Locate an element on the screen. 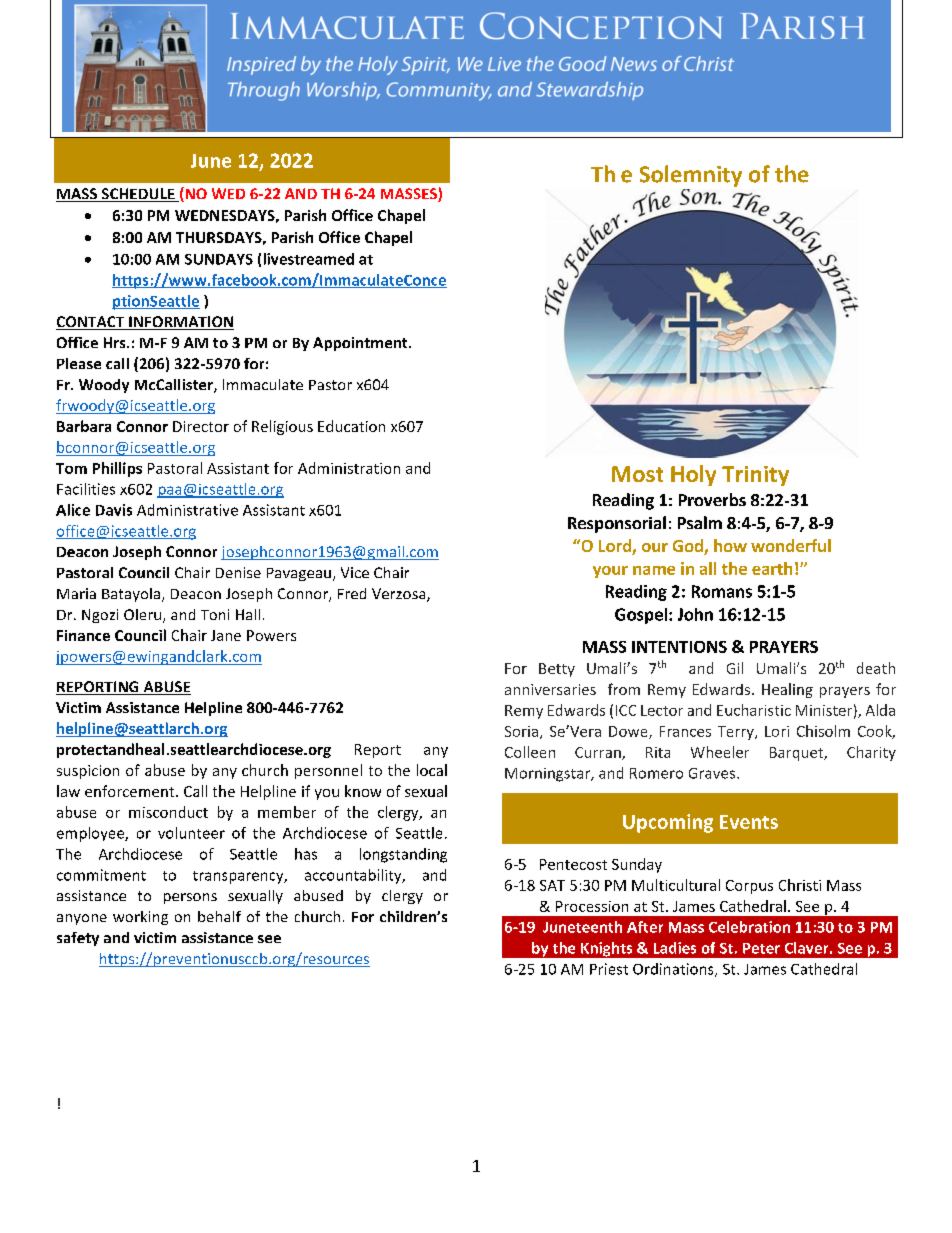 This screenshot has width=952, height=1233. anniversaries is located at coordinates (550, 689).
